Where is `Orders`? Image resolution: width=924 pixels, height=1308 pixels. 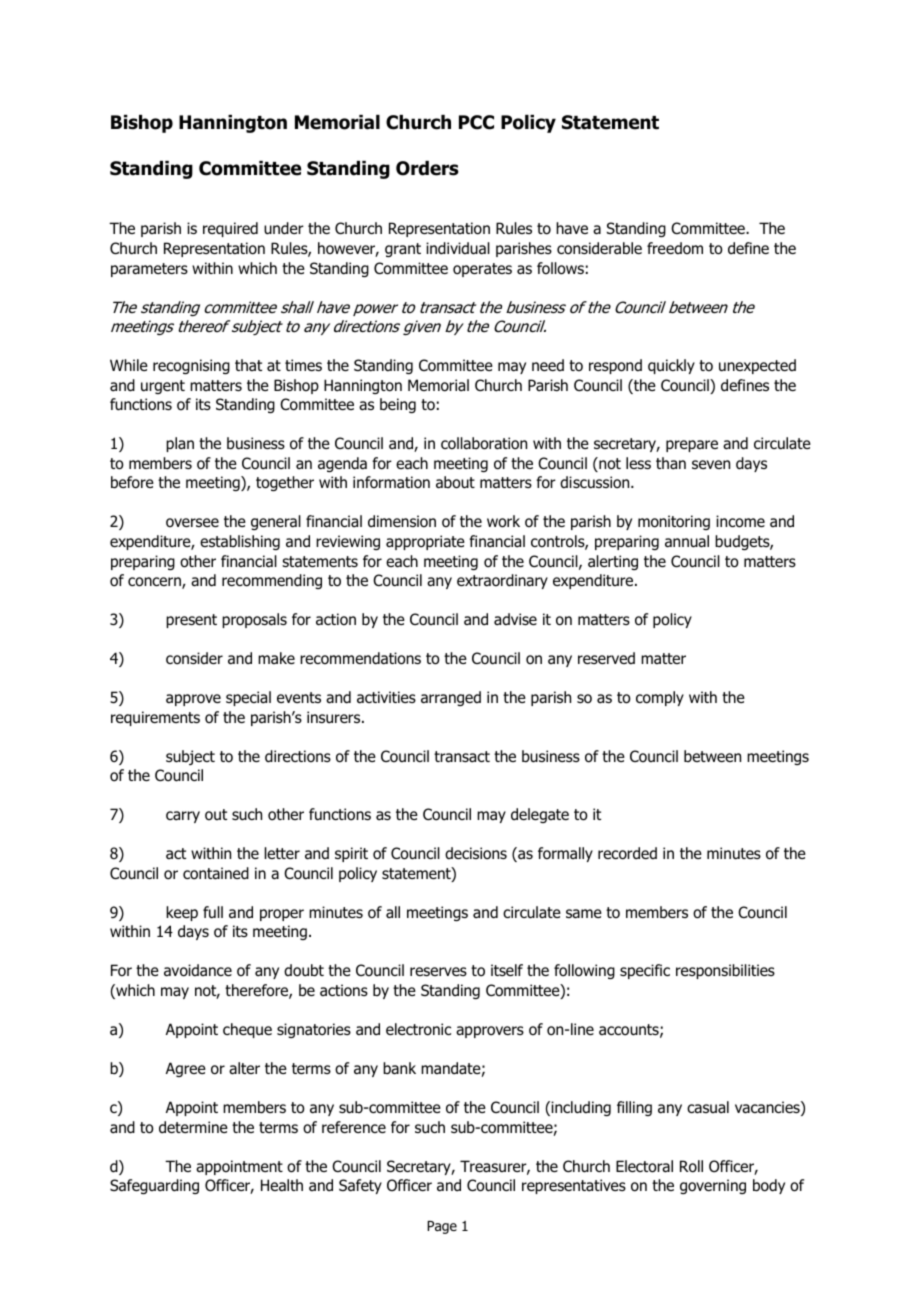 Orders is located at coordinates (427, 168).
